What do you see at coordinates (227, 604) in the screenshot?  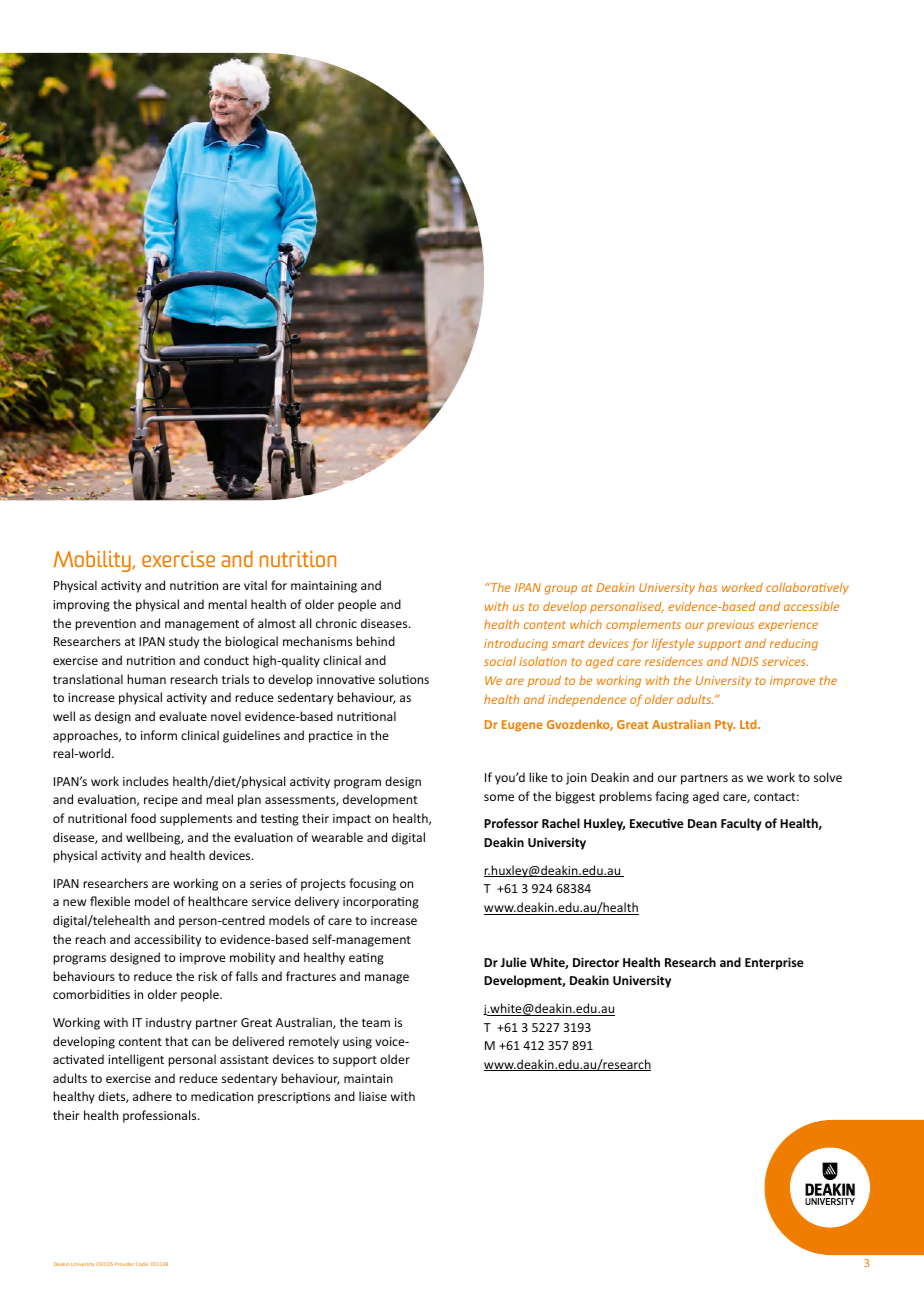 I see `mental` at bounding box center [227, 604].
